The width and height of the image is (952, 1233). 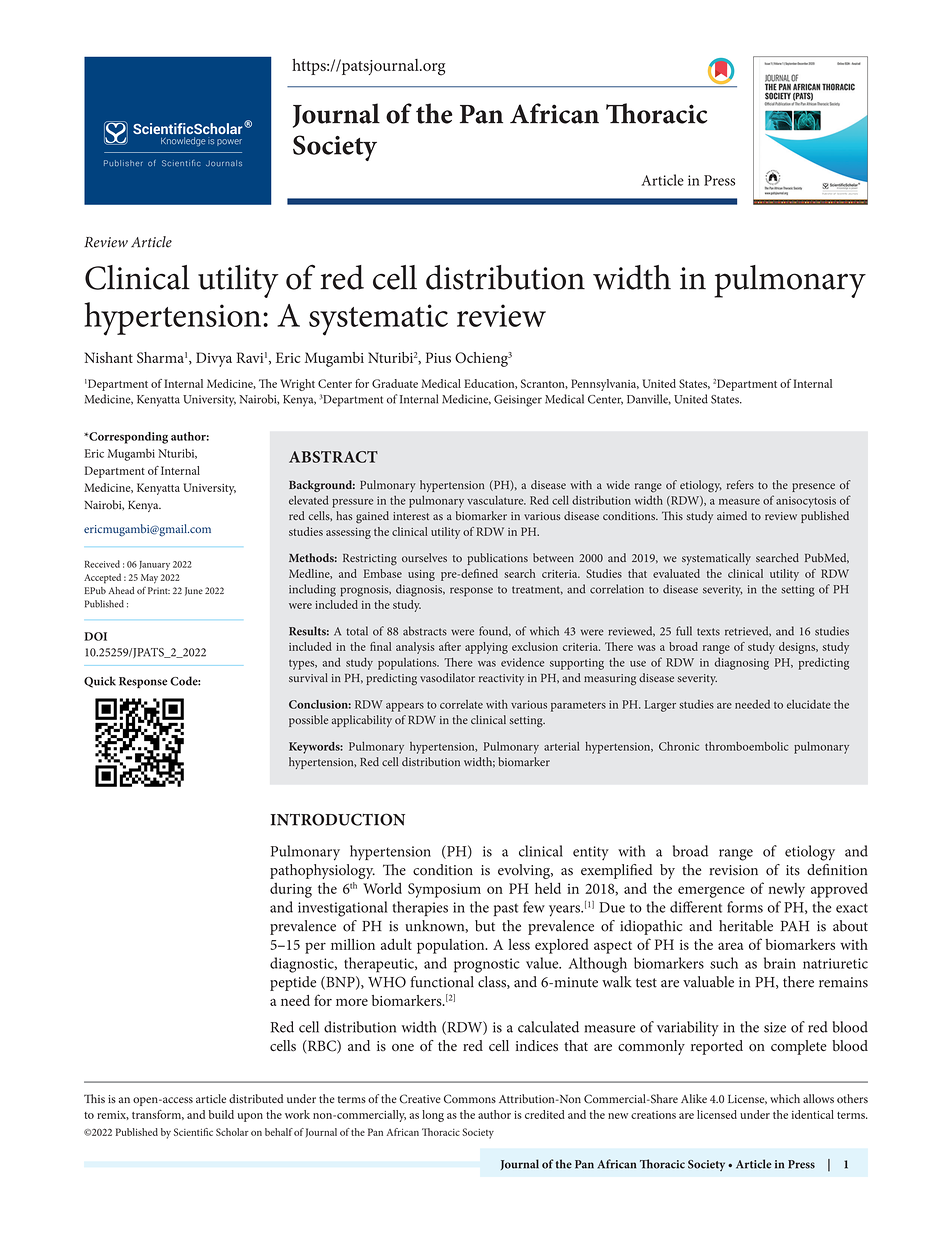 What do you see at coordinates (461, 704) in the image?
I see `correlate` at bounding box center [461, 704].
